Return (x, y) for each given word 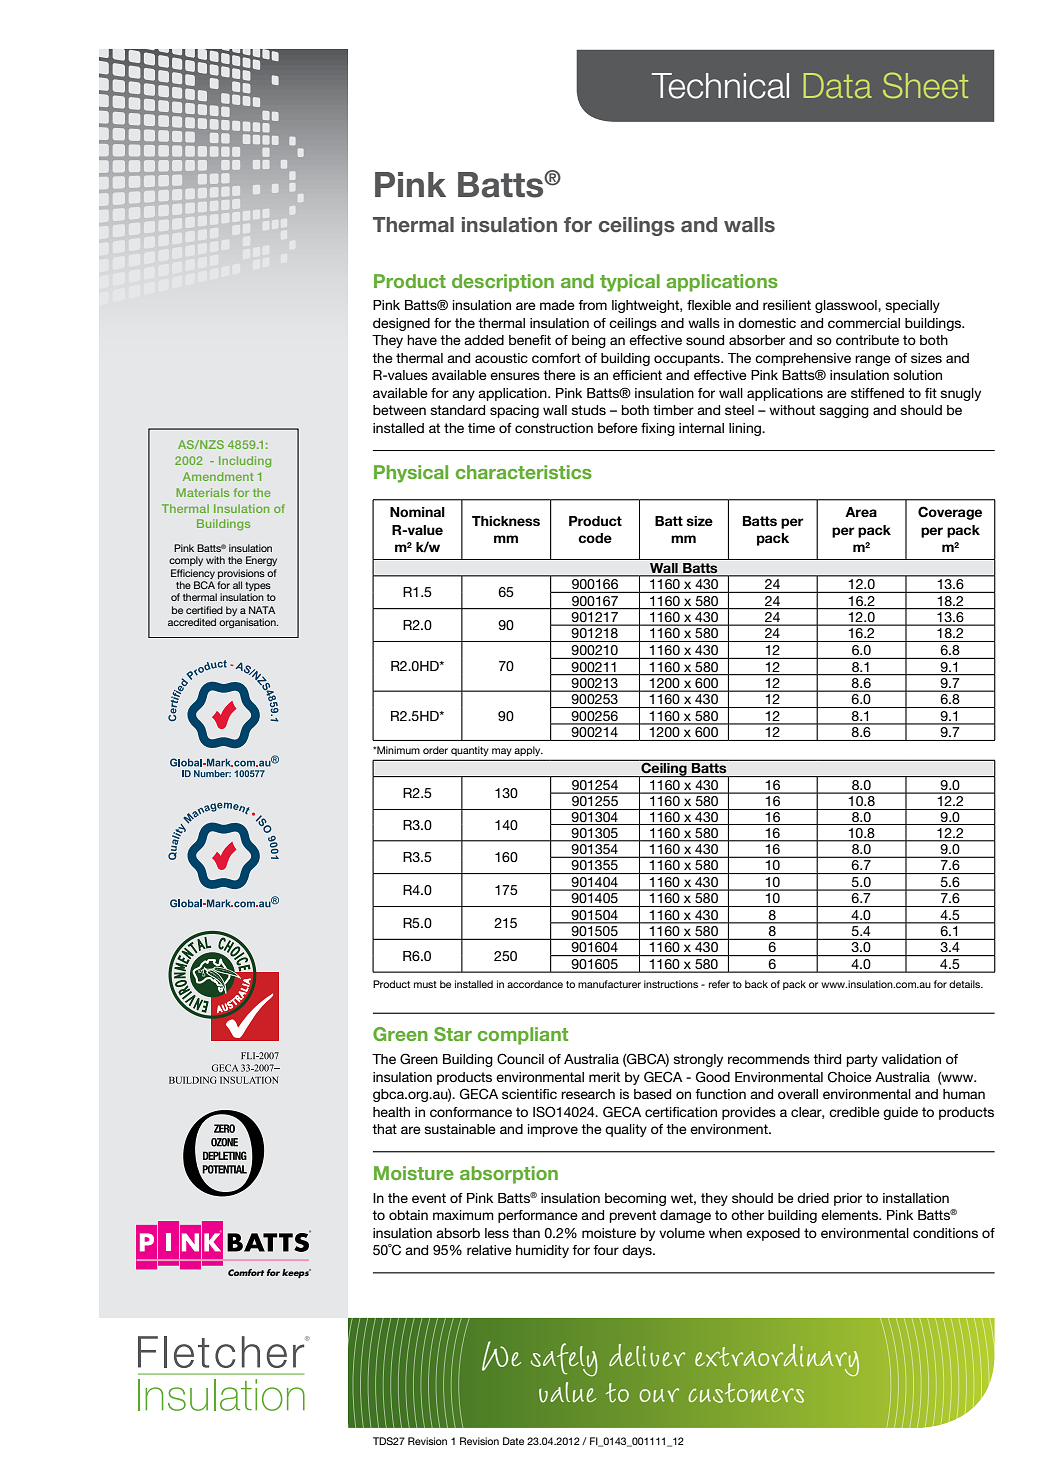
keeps (296, 1273)
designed (401, 324)
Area (861, 512)
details (966, 984)
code (595, 538)
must (425, 984)
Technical (720, 86)
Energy (261, 561)
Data (837, 85)
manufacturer (609, 984)
